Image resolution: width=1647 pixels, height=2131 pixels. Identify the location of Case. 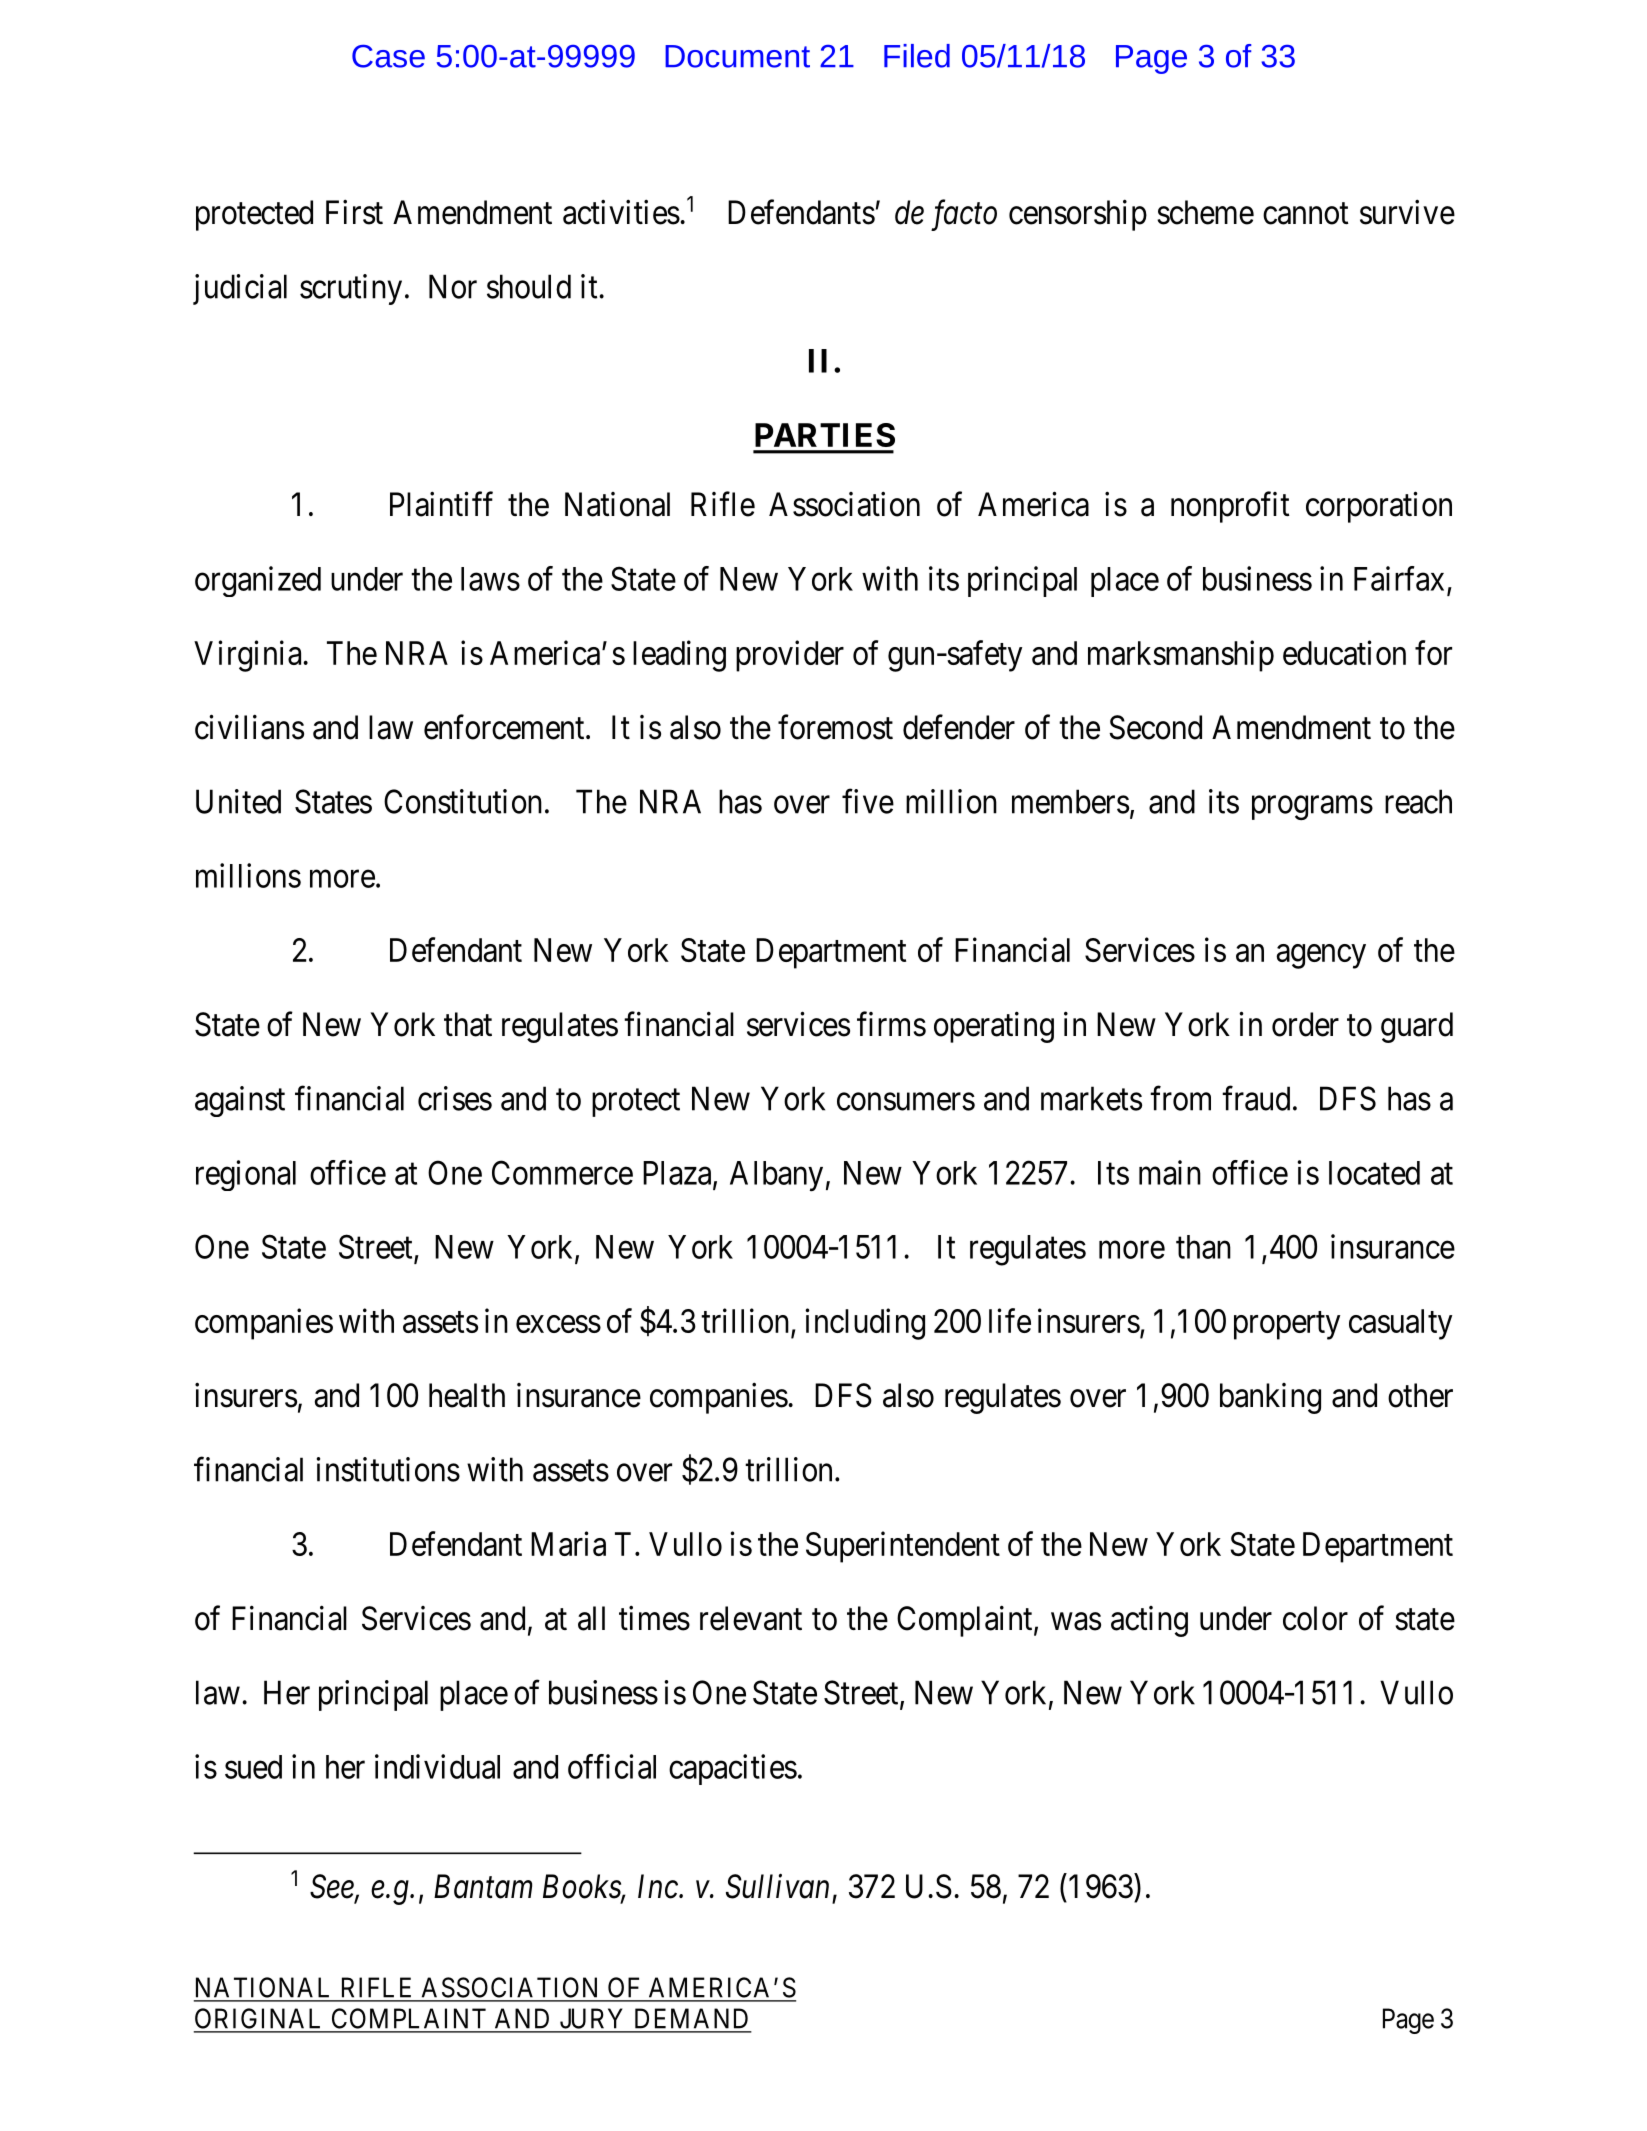
(388, 56).
